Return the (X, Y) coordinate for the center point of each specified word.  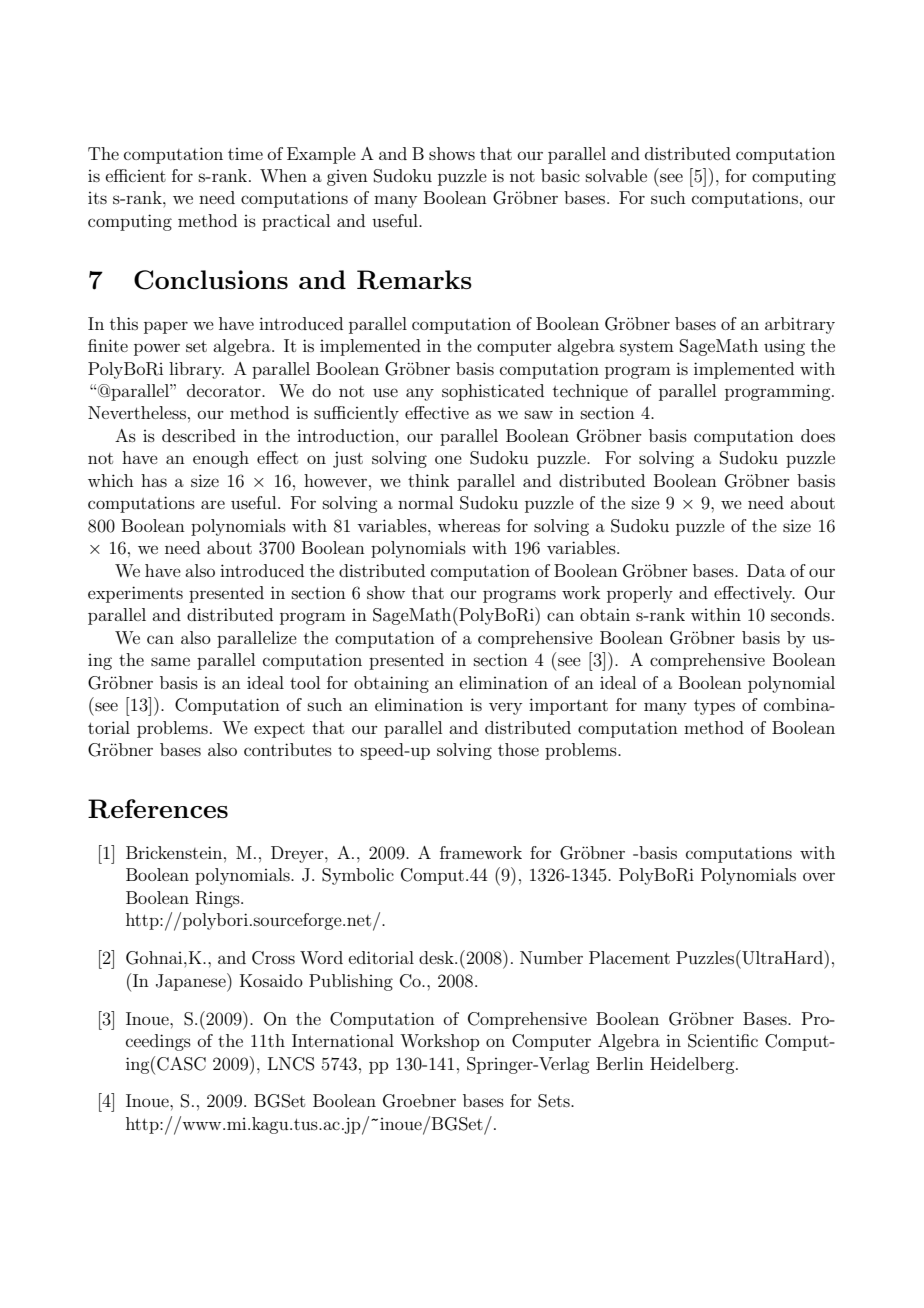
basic (560, 175)
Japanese (192, 982)
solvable (616, 175)
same (170, 661)
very (505, 708)
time (245, 154)
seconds (800, 614)
